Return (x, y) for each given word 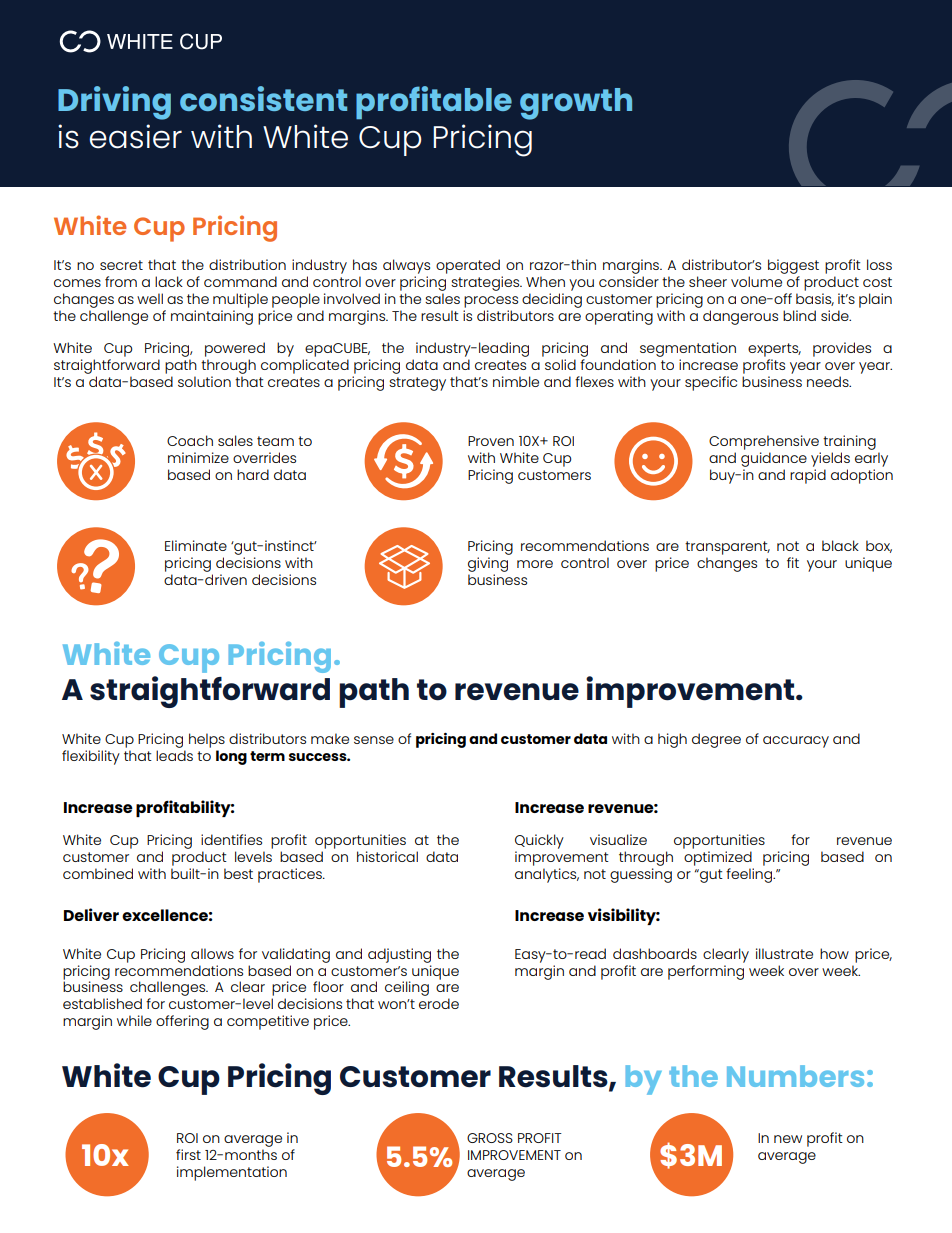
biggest (793, 268)
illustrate (784, 953)
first (188, 1154)
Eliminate (196, 545)
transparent (727, 548)
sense (374, 740)
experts (774, 350)
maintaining (212, 317)
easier (135, 136)
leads (174, 755)
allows (212, 953)
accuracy (796, 742)
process (491, 302)
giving (488, 564)
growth (576, 104)
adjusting (399, 955)
